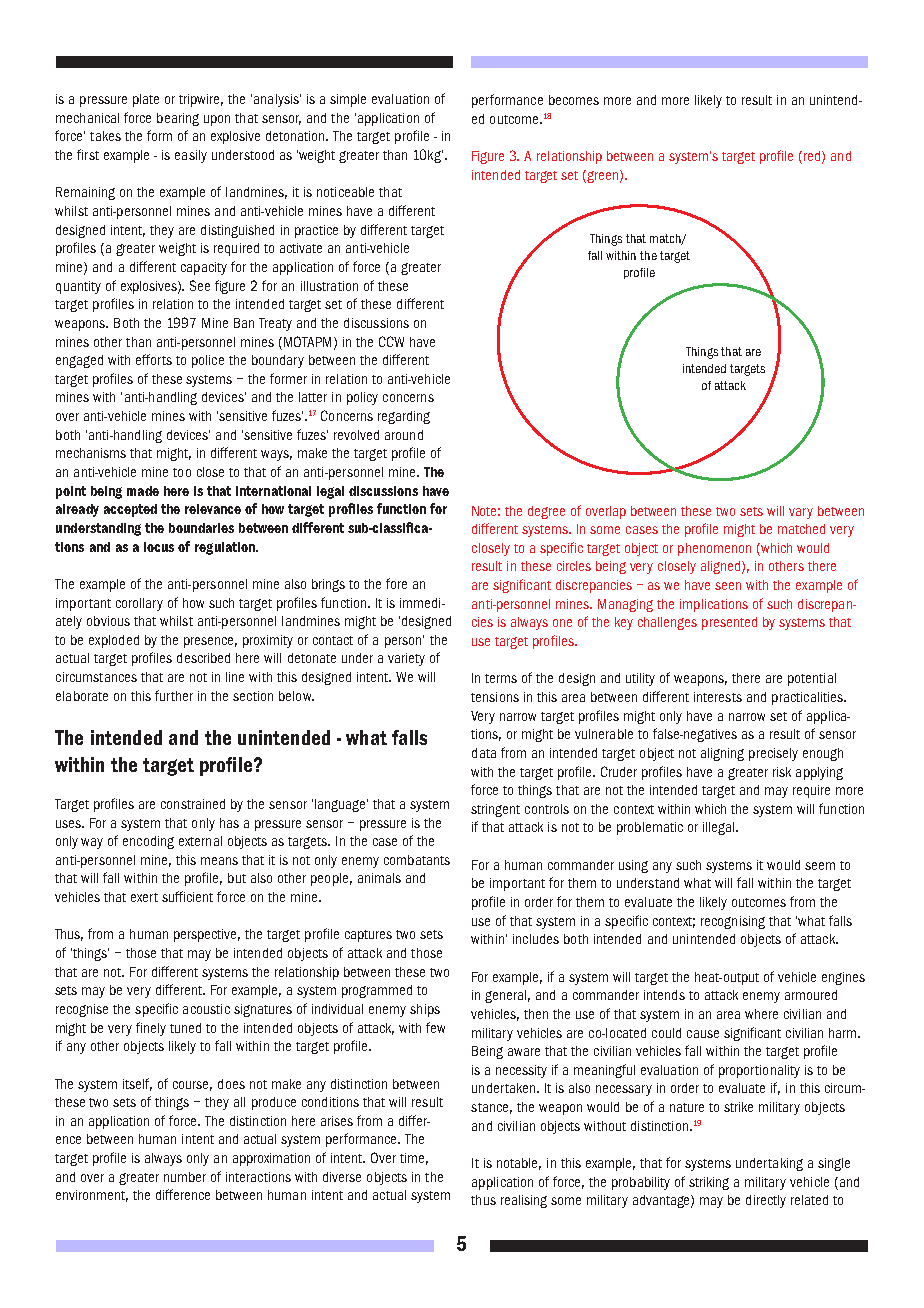 The height and width of the image is (1308, 924). What do you see at coordinates (406, 659) in the image?
I see `variety` at bounding box center [406, 659].
